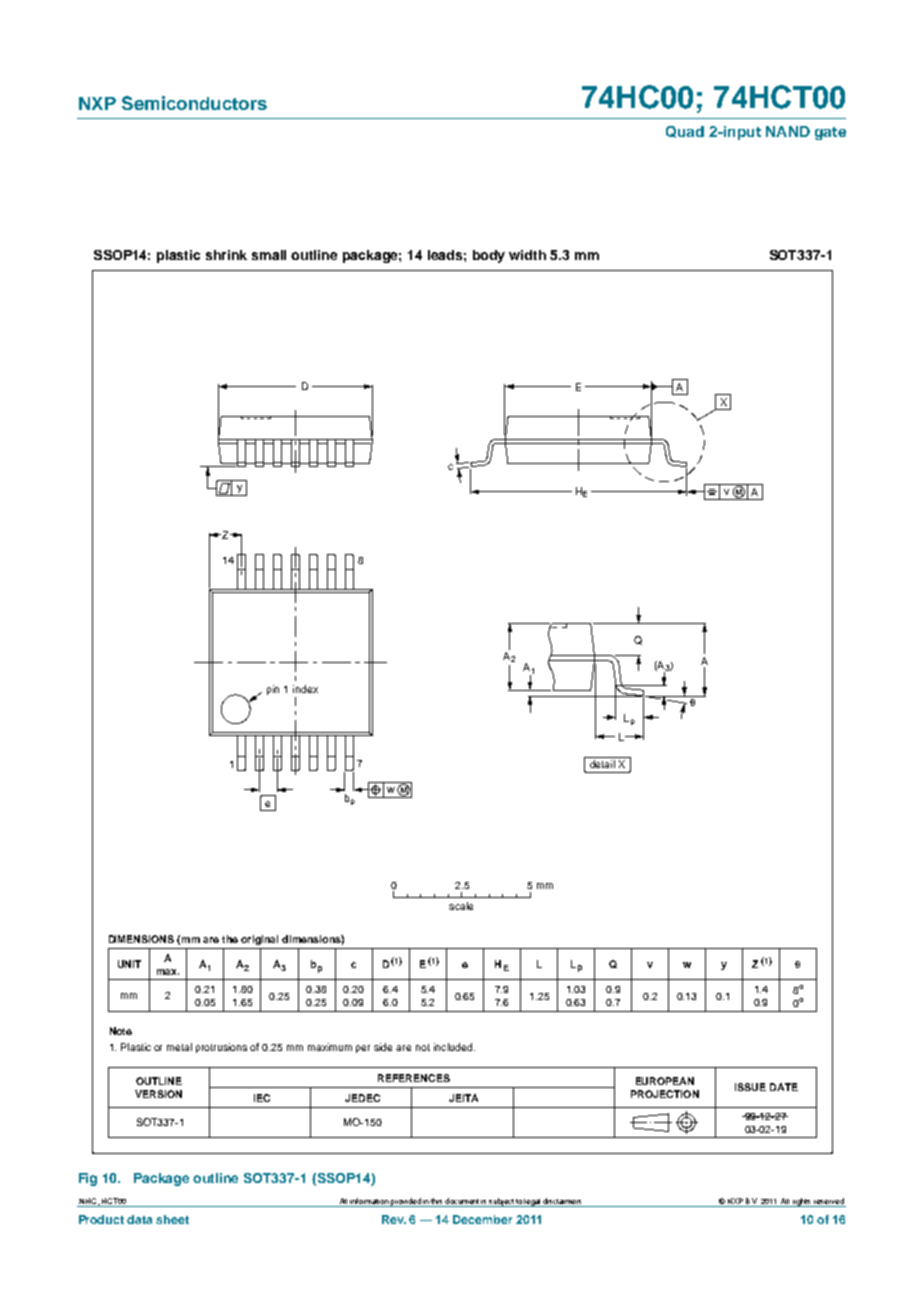 Image resolution: width=924 pixels, height=1308 pixels. What do you see at coordinates (172, 1219) in the page?
I see `sheet` at bounding box center [172, 1219].
